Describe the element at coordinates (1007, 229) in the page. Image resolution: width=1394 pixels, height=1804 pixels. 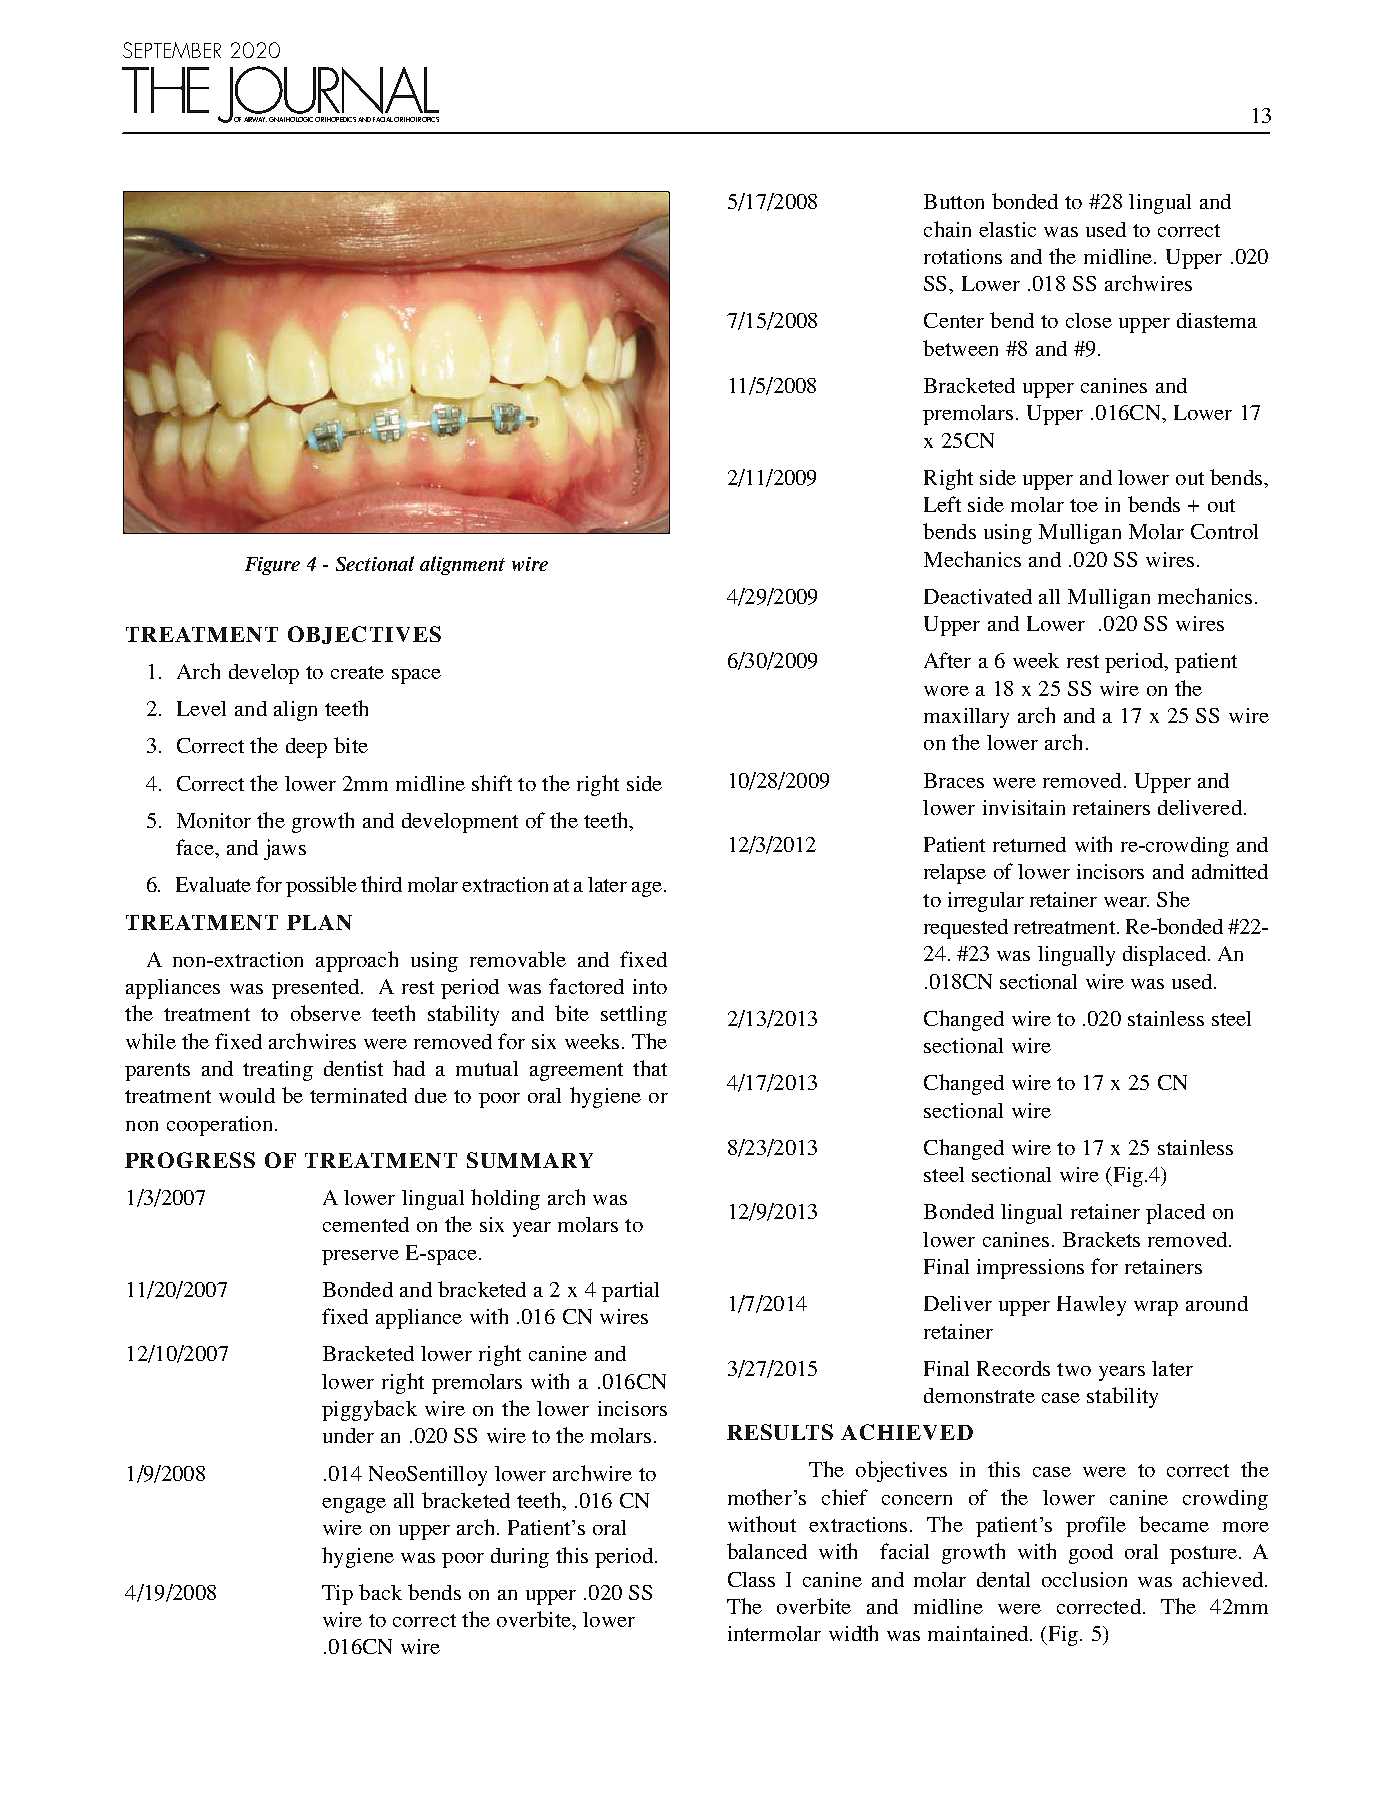
I see `elastic` at that location.
